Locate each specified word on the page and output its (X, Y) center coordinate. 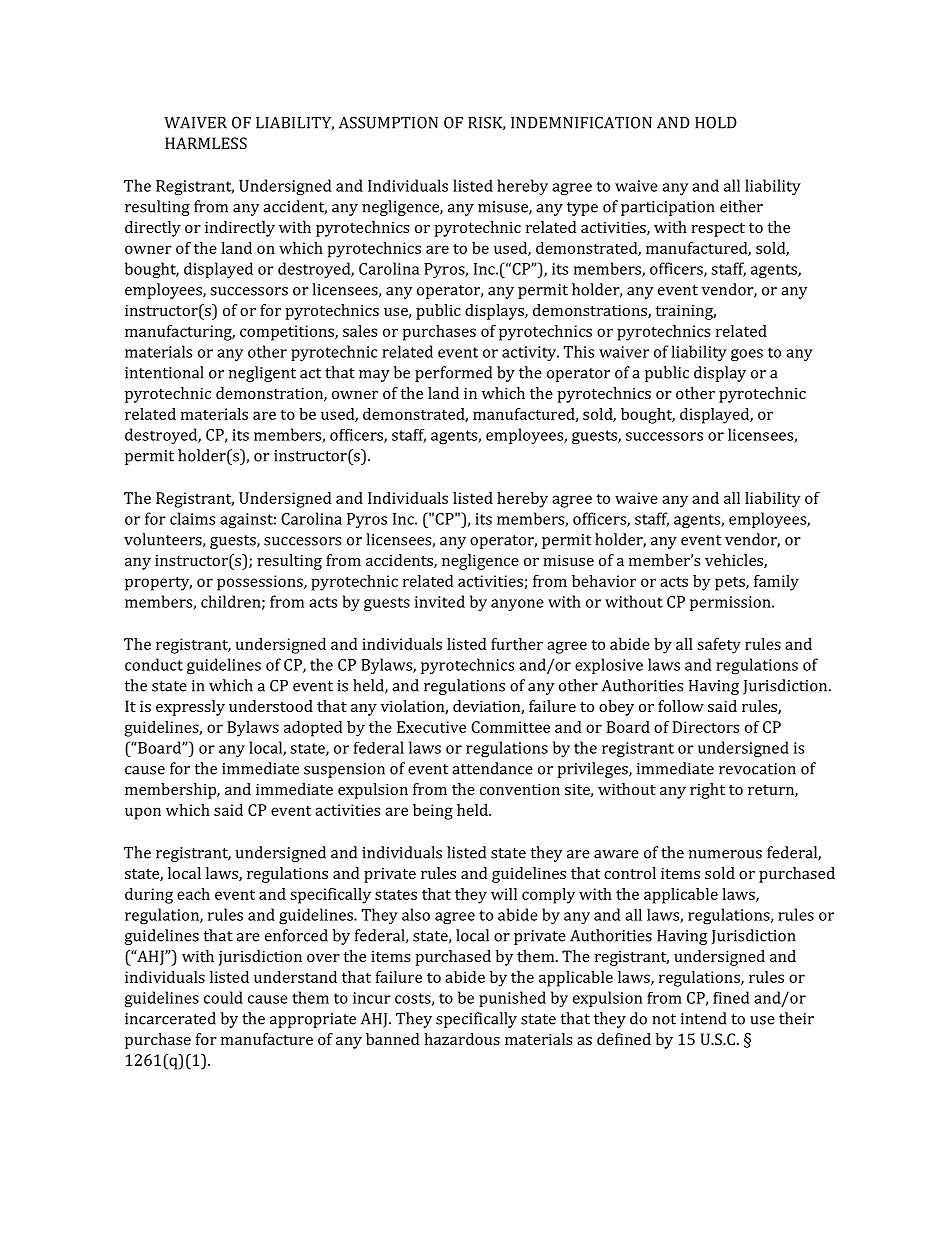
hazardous (462, 1039)
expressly (190, 708)
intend (703, 1018)
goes (747, 355)
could (223, 997)
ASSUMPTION (388, 122)
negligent (262, 374)
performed (453, 374)
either (741, 206)
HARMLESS (206, 143)
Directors (706, 727)
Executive (431, 727)
